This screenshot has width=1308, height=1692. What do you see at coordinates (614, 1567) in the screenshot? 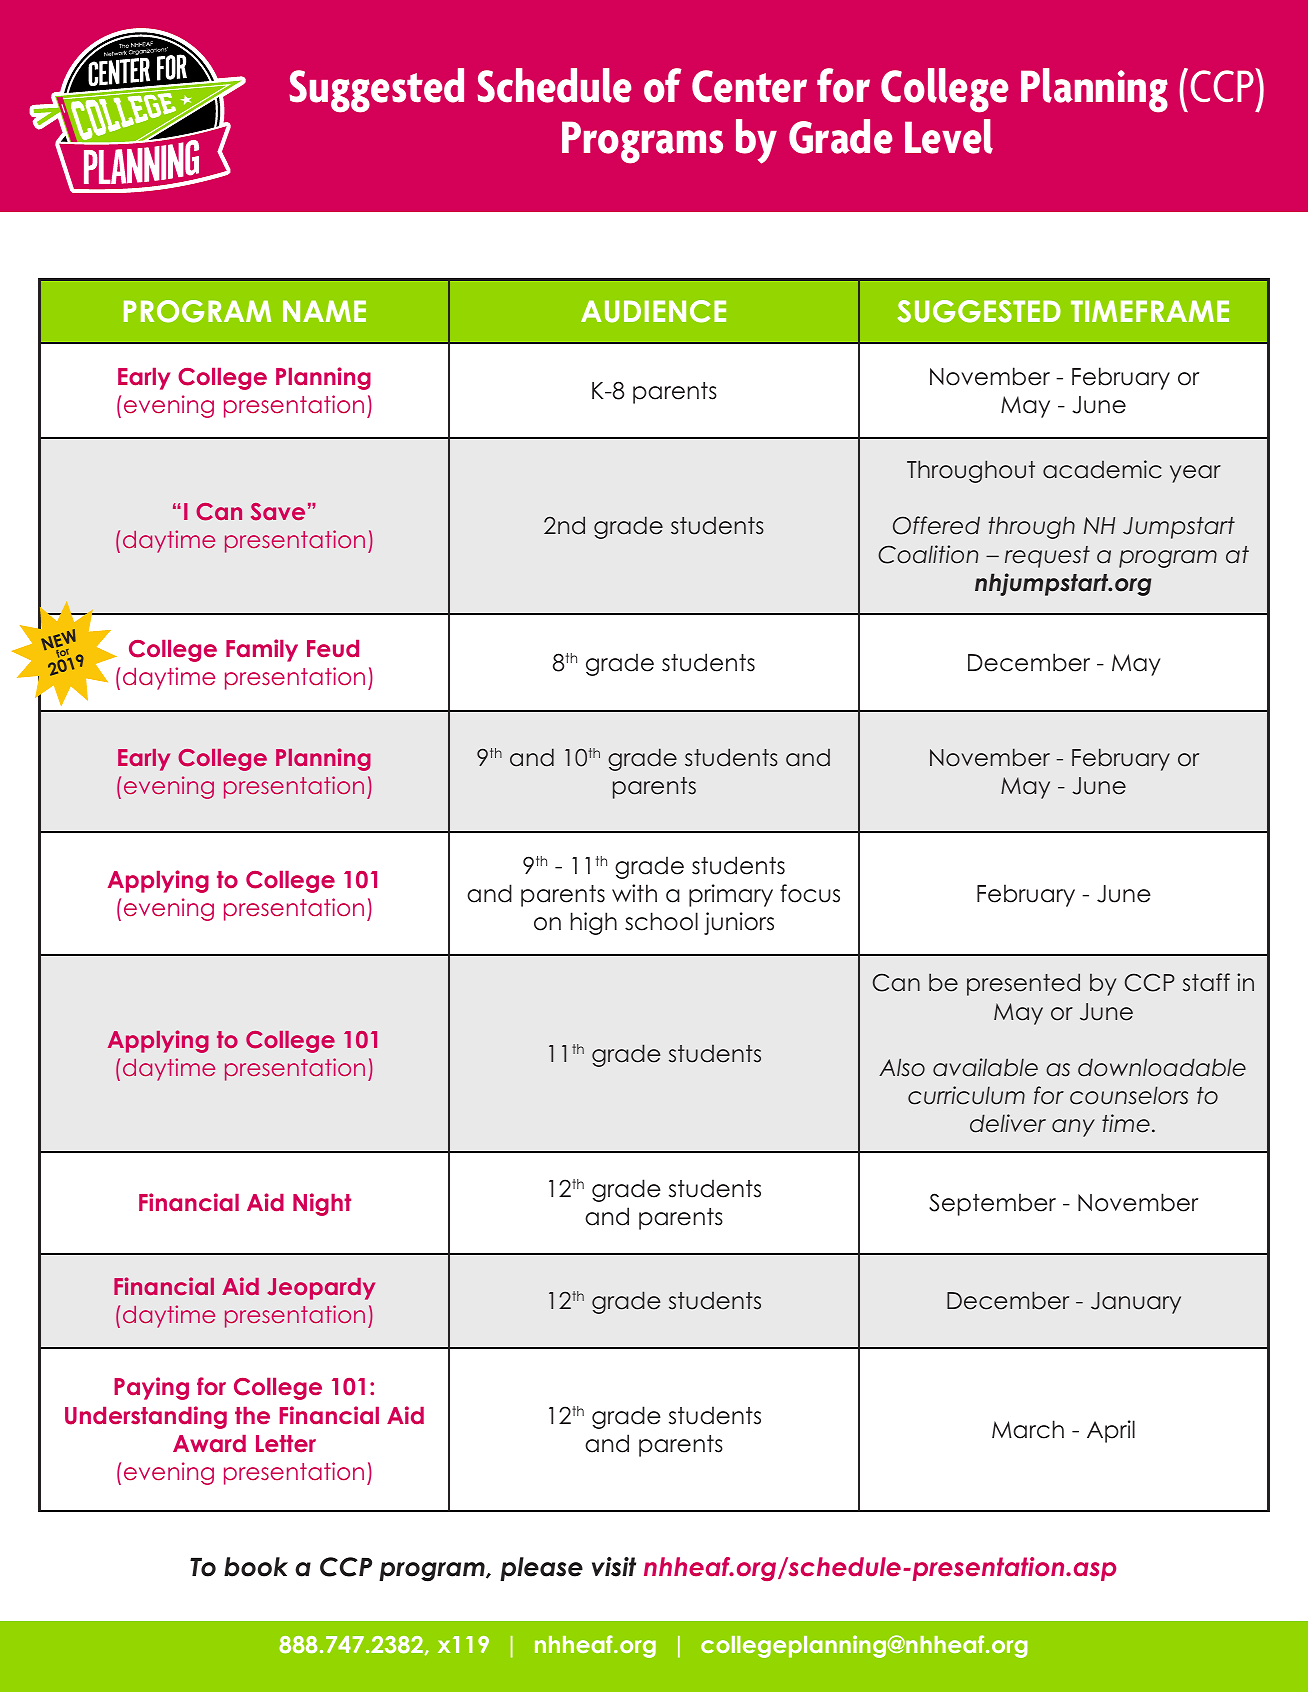
I see `visit` at bounding box center [614, 1567].
